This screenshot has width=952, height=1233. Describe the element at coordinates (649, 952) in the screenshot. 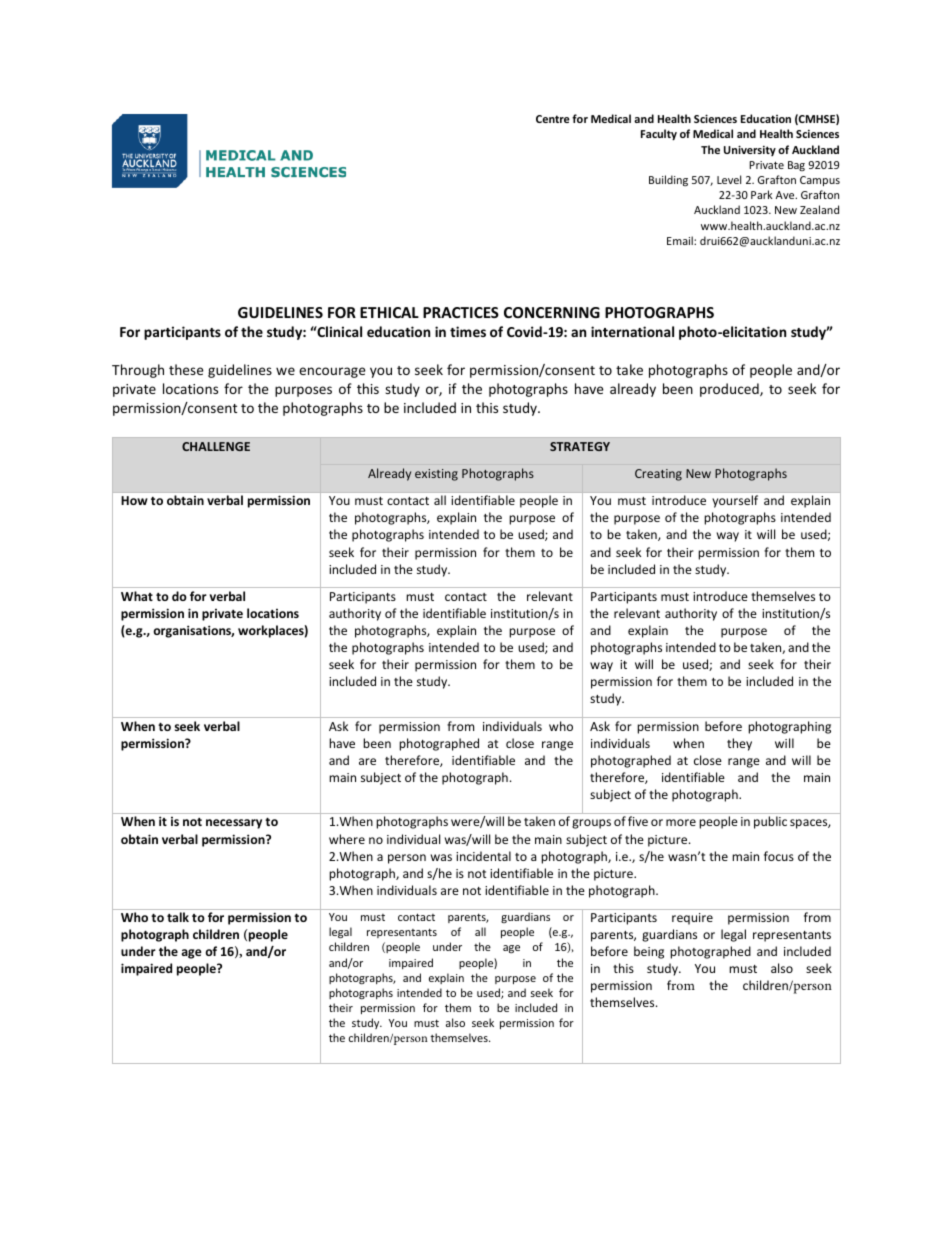

I see `being` at that location.
